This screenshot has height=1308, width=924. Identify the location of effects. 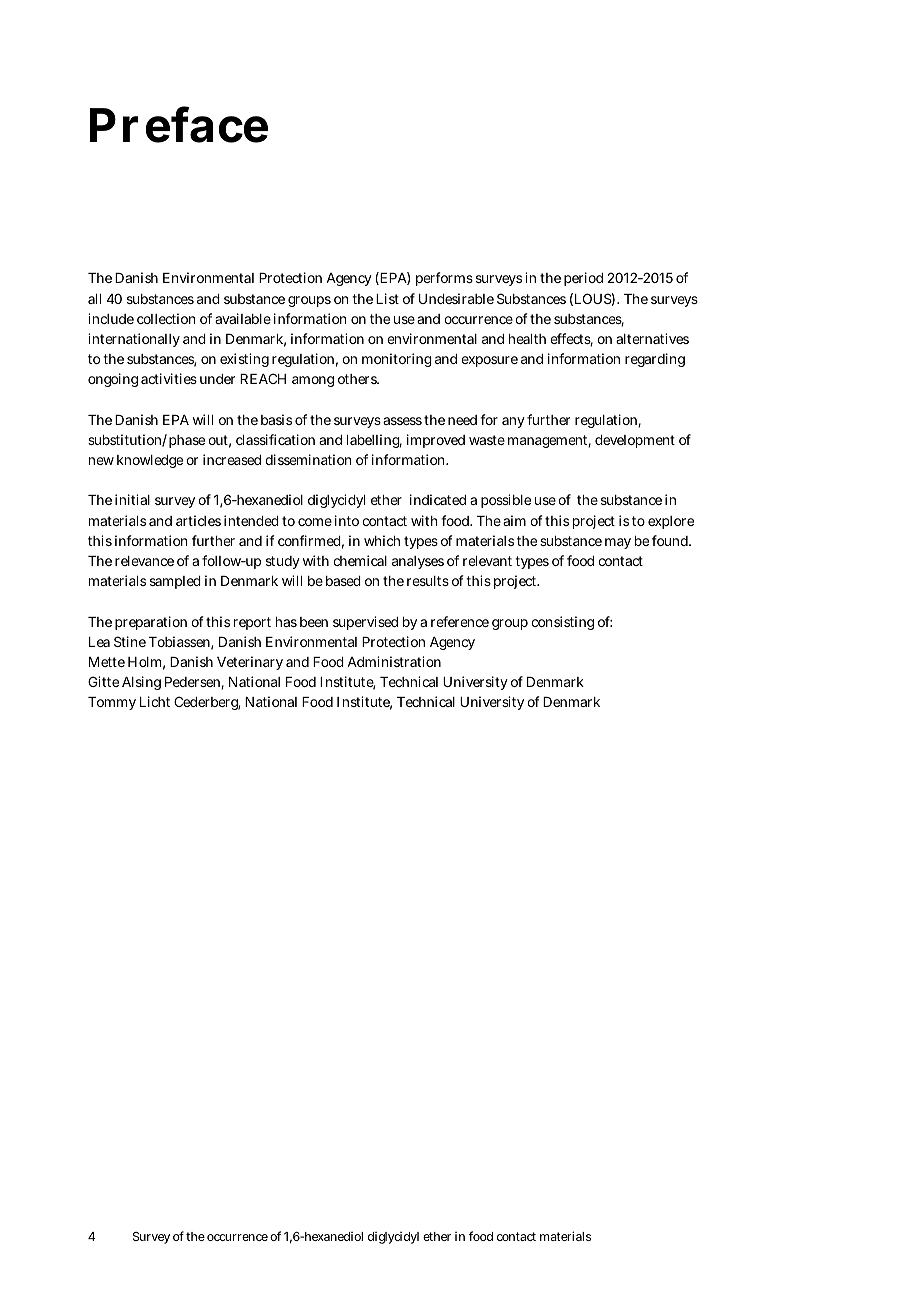
(571, 340).
